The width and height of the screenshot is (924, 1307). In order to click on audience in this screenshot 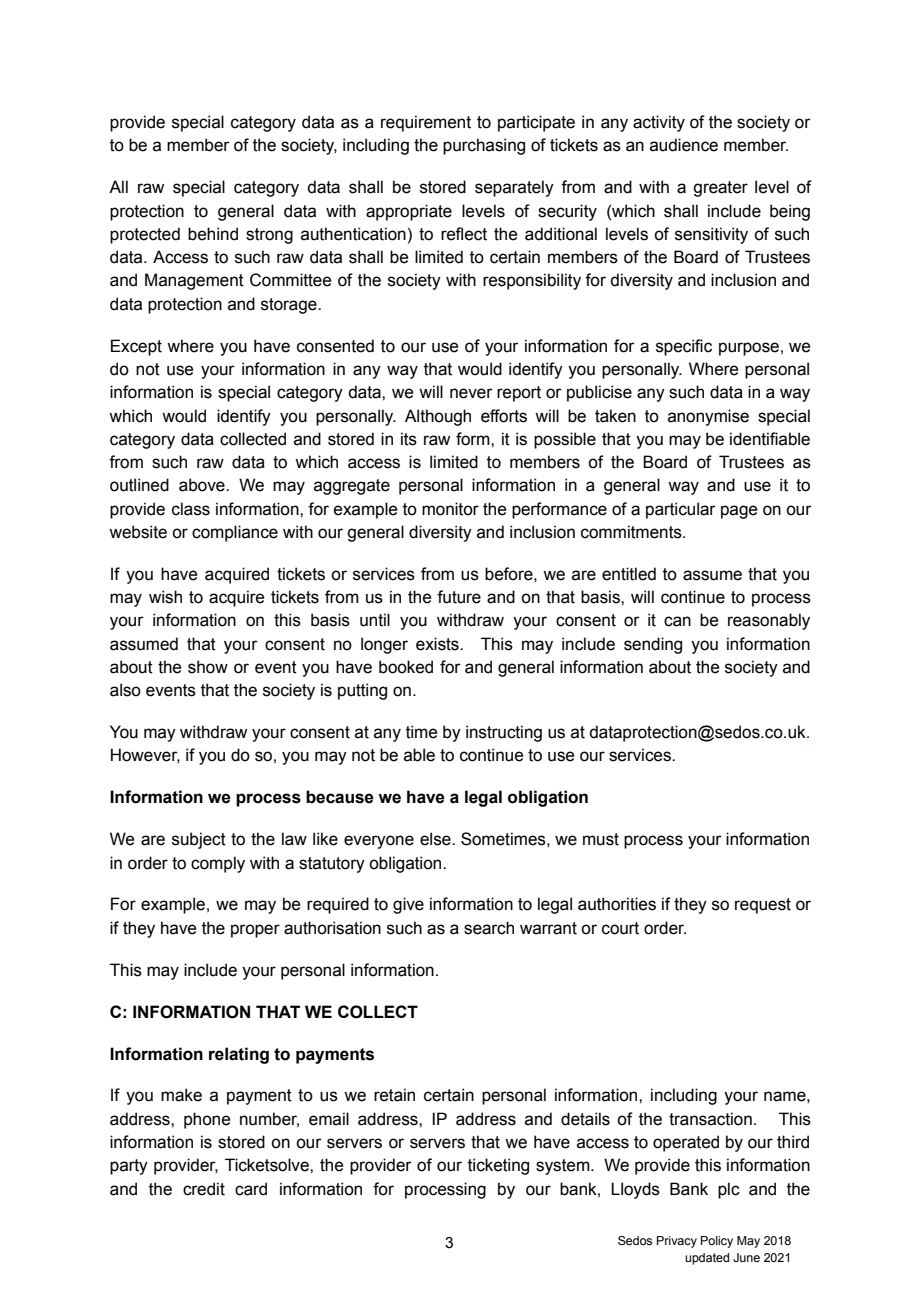, I will do `click(684, 145)`.
